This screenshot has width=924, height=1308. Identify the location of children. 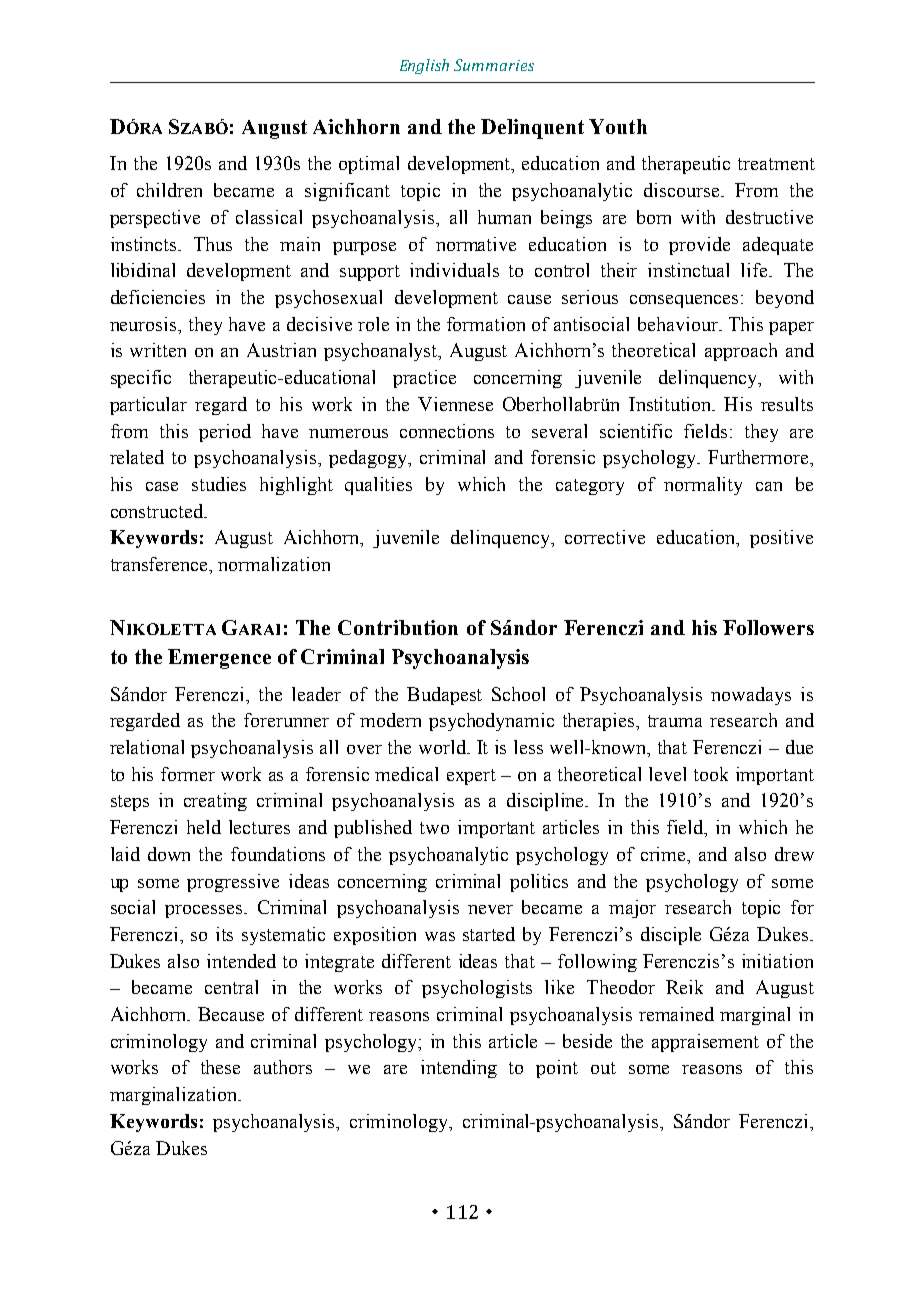
(169, 190).
